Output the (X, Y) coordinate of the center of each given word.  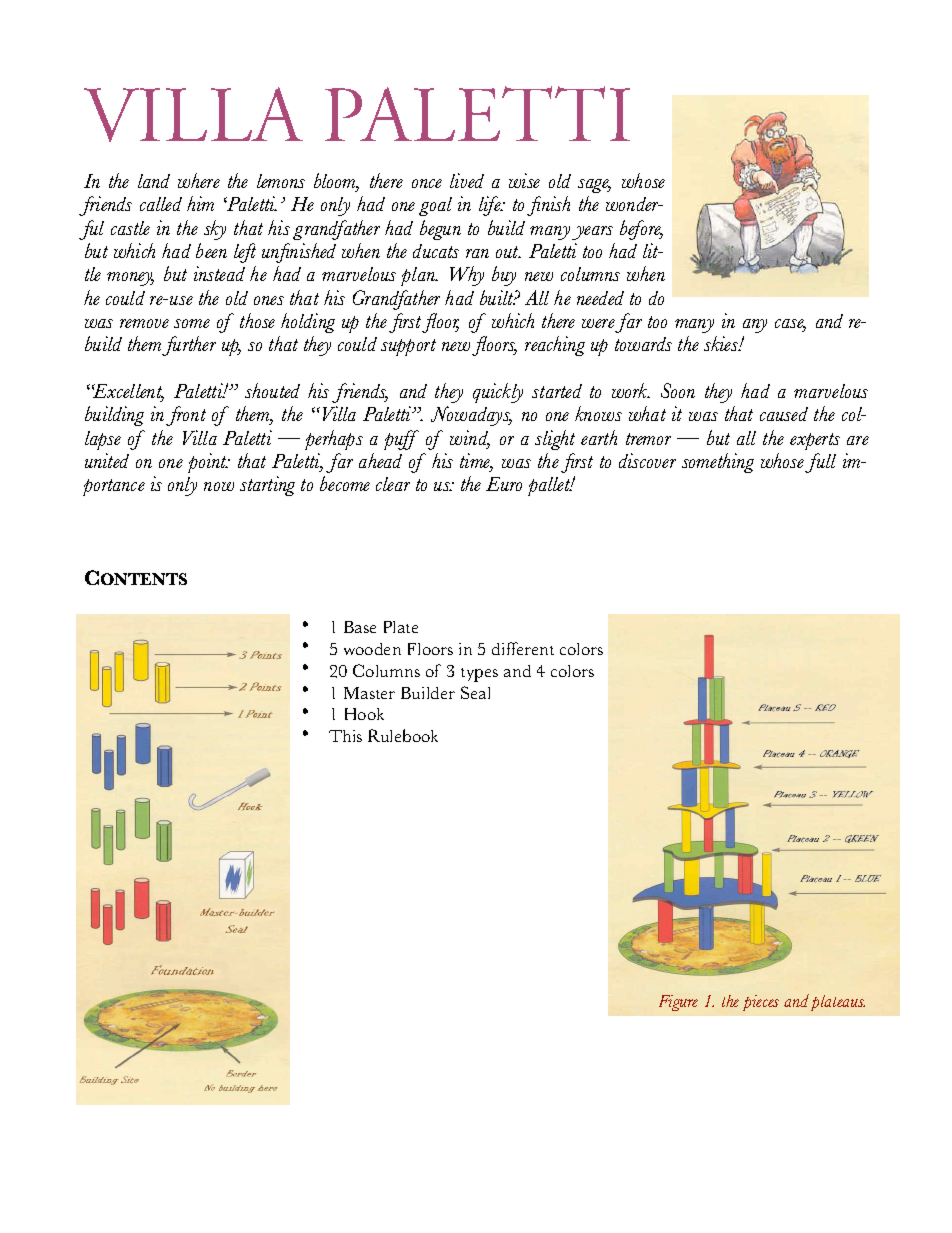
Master (369, 693)
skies (722, 343)
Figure (678, 1003)
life (491, 206)
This (345, 736)
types (479, 675)
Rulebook (403, 735)
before (641, 230)
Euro (504, 484)
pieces (761, 1003)
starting (267, 486)
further (189, 346)
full (820, 463)
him (200, 203)
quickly (498, 393)
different (523, 648)
